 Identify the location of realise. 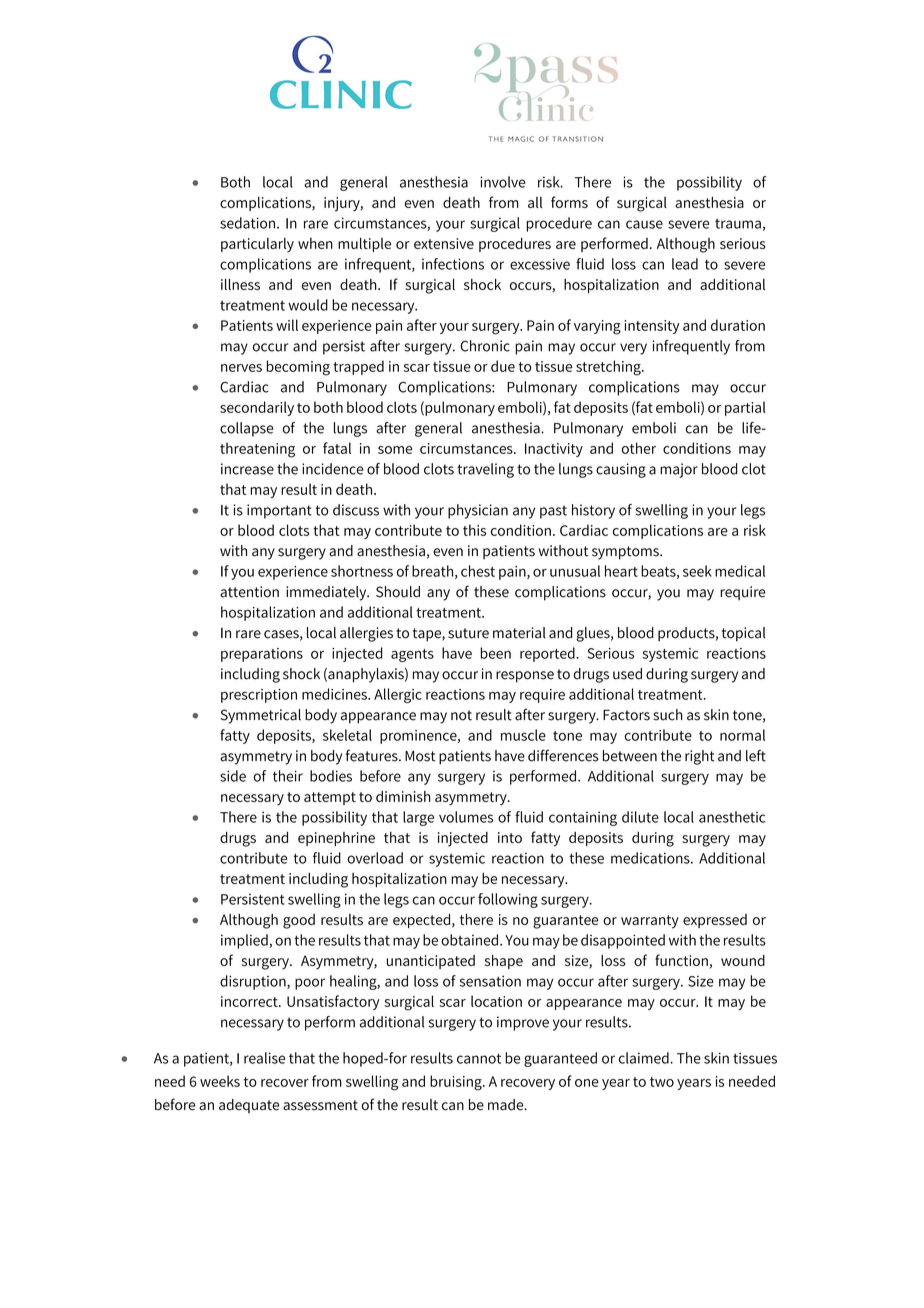
(264, 1058).
